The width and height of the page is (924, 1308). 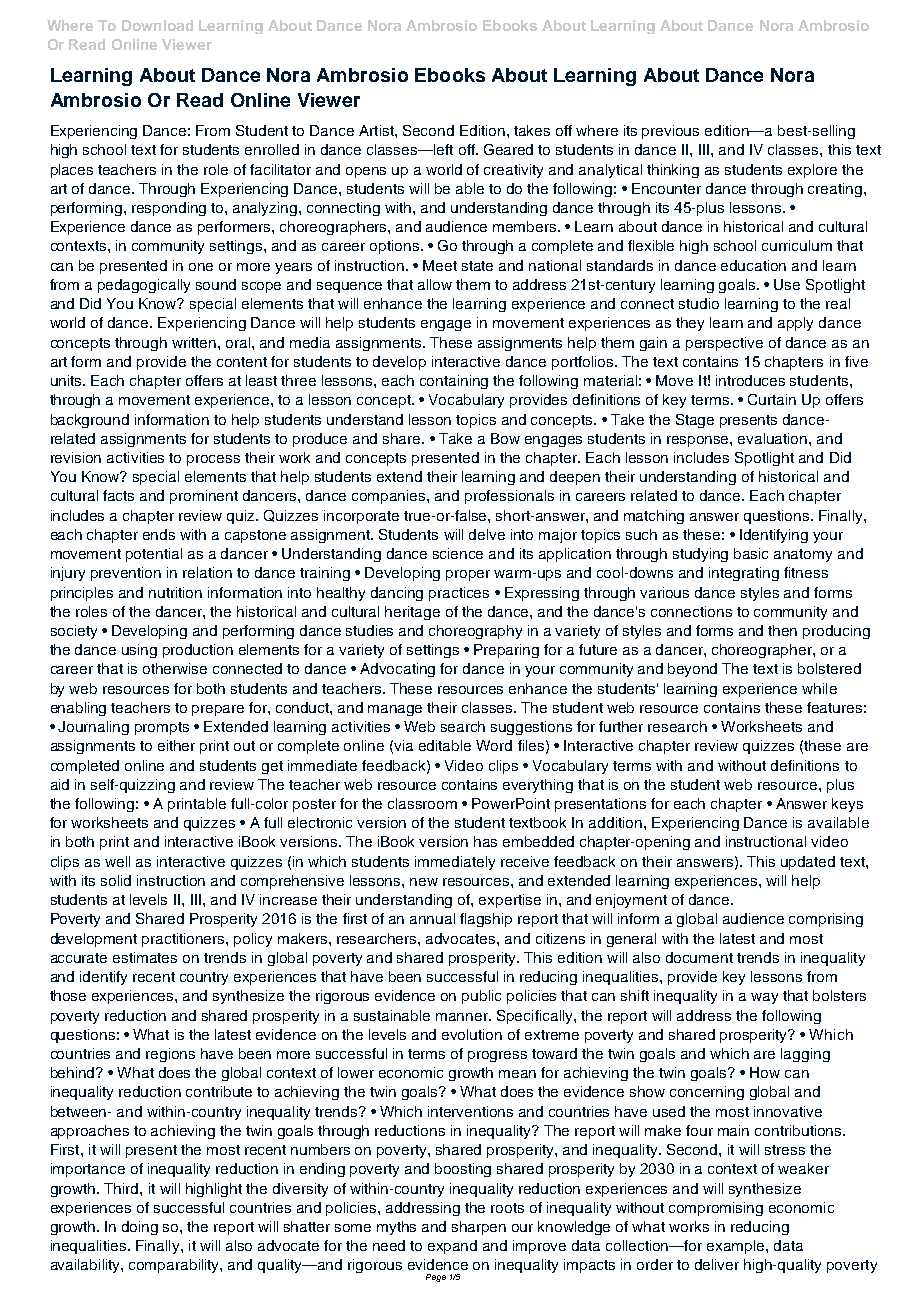 What do you see at coordinates (117, 861) in the page?
I see `well` at bounding box center [117, 861].
